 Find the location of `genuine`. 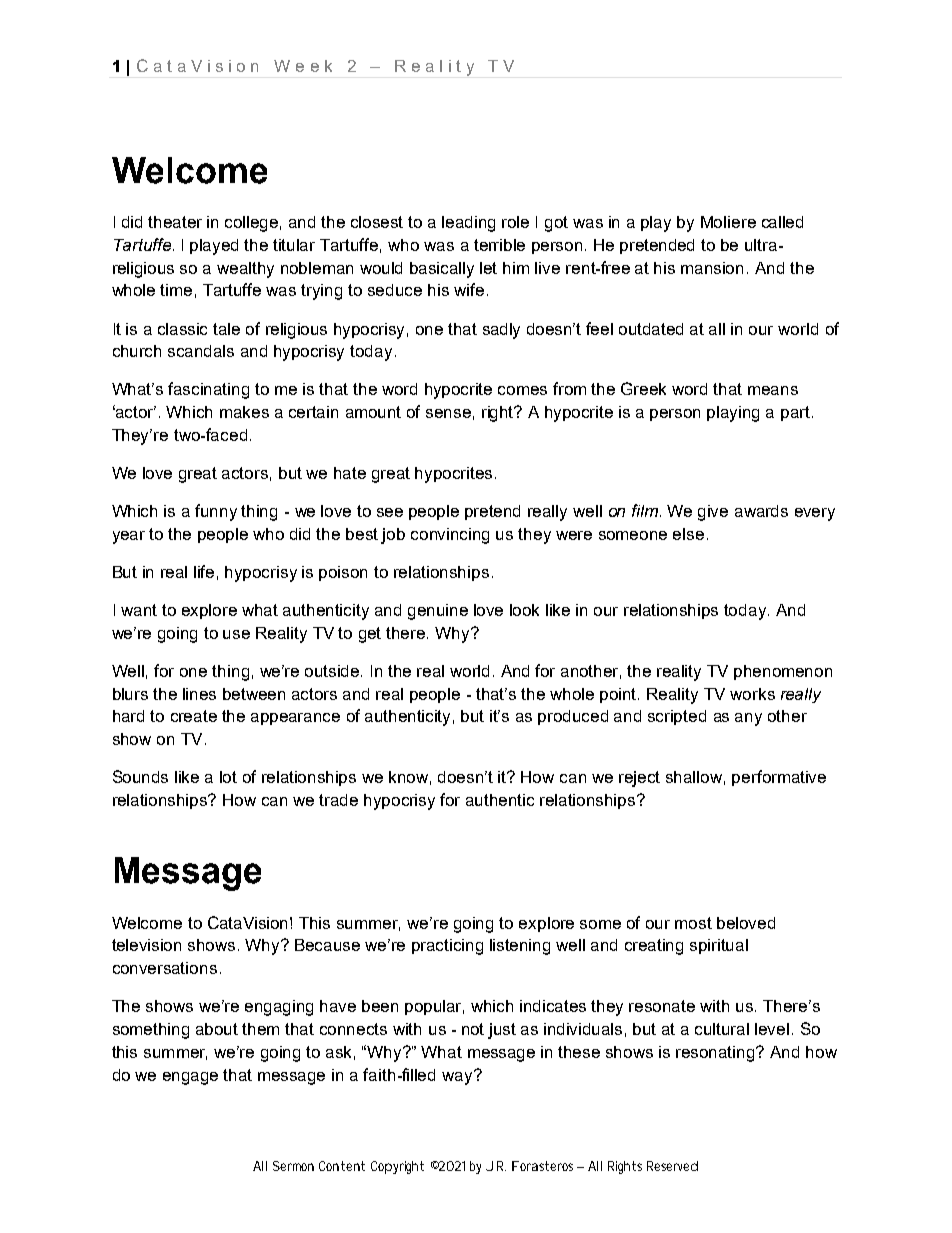

genuine is located at coordinates (438, 612).
